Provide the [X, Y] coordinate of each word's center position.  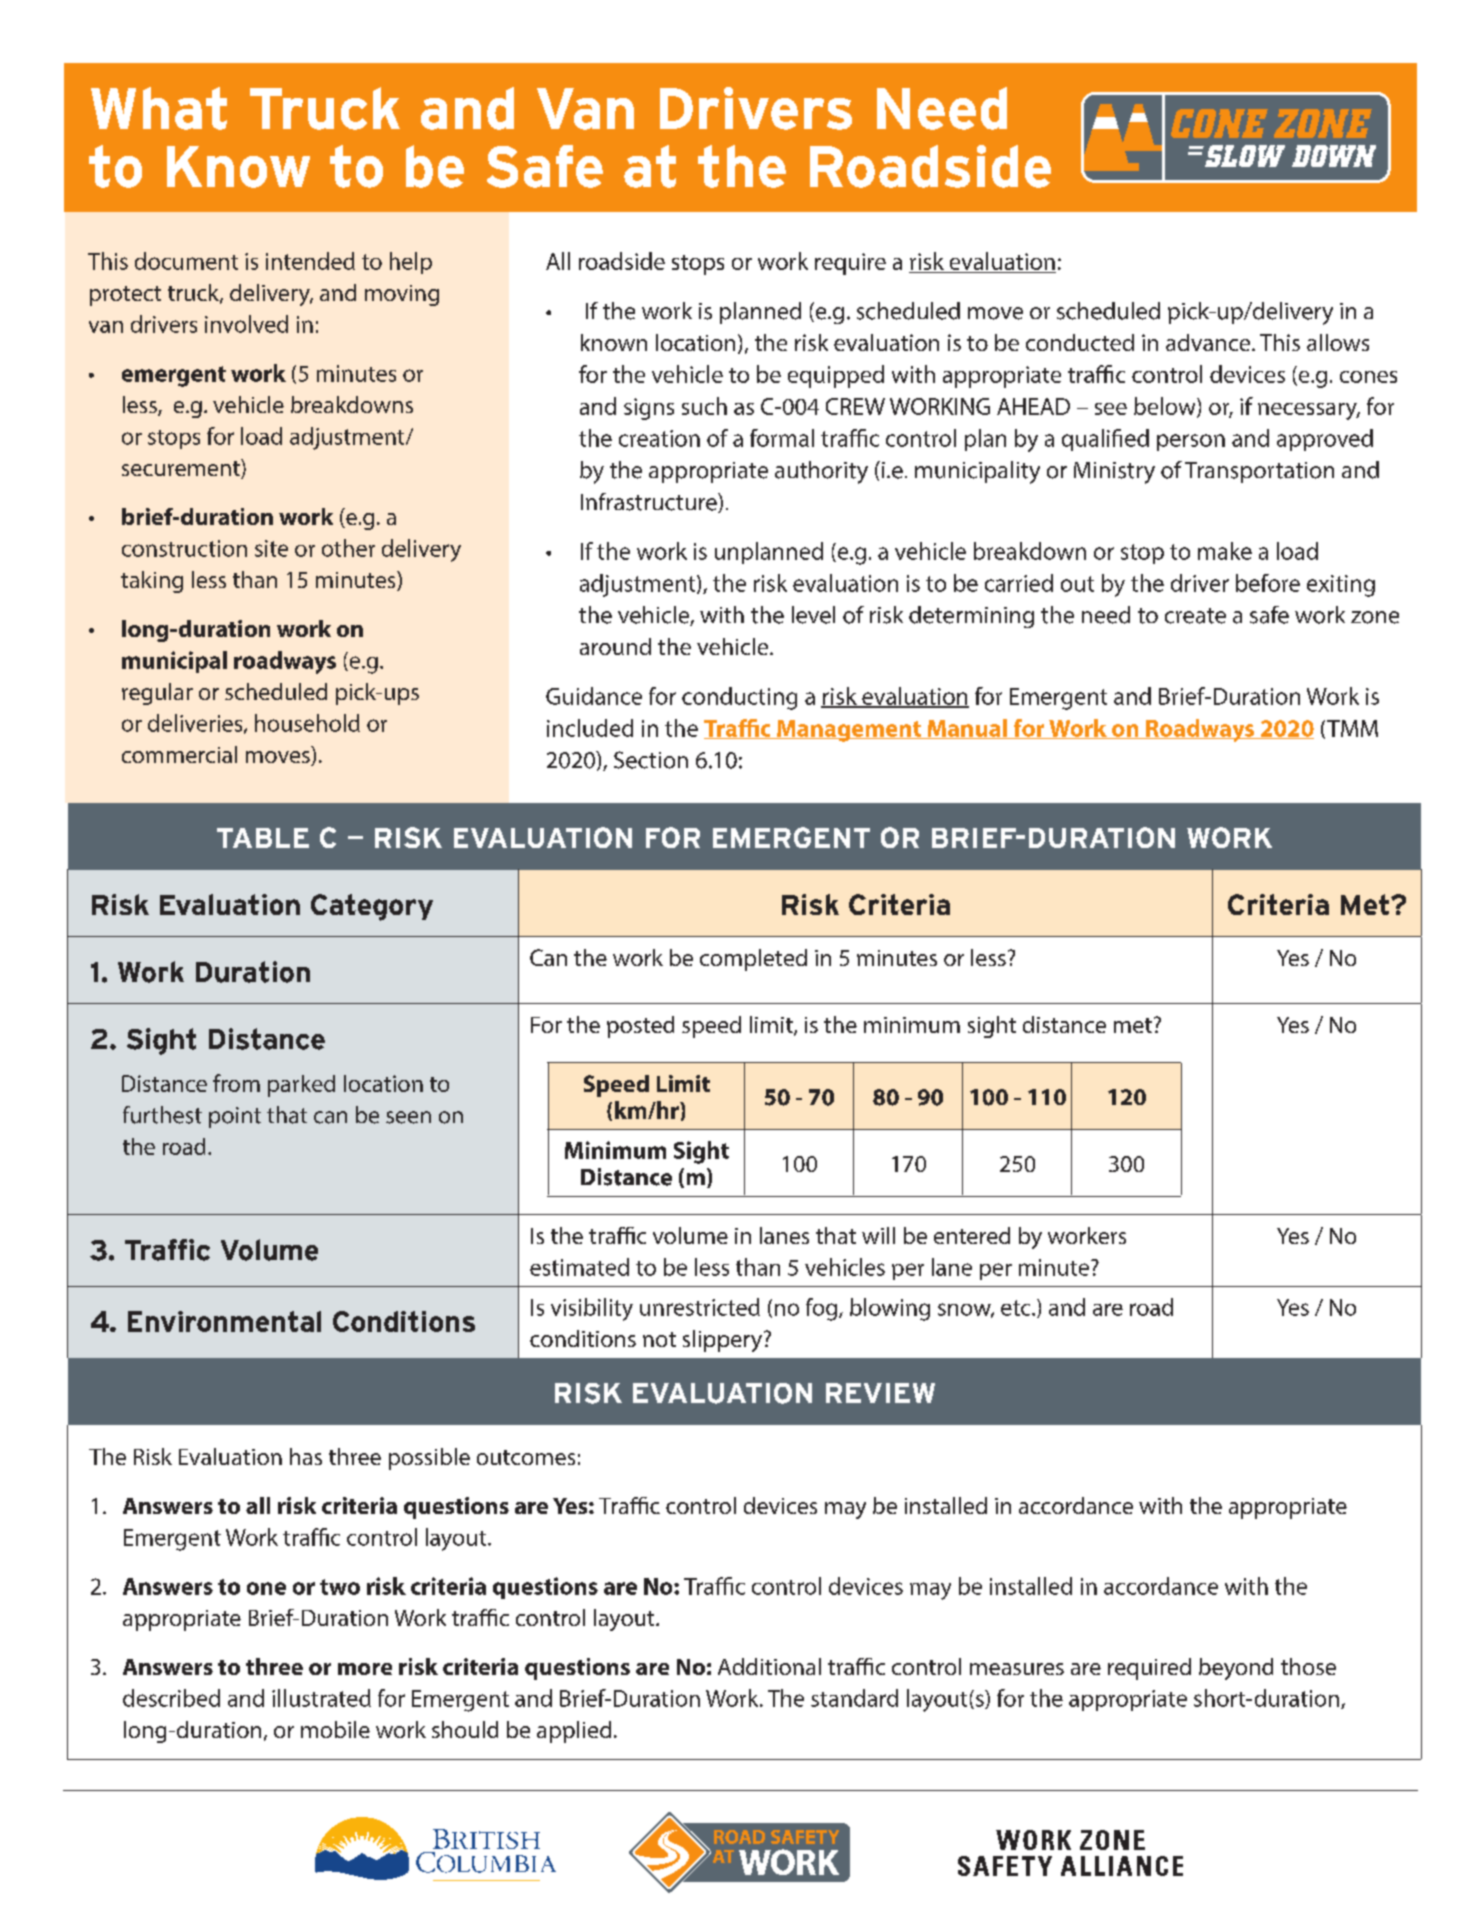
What [159, 108]
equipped [836, 376]
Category [372, 907]
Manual [967, 729]
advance [1209, 342]
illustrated [321, 1698]
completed [753, 960]
